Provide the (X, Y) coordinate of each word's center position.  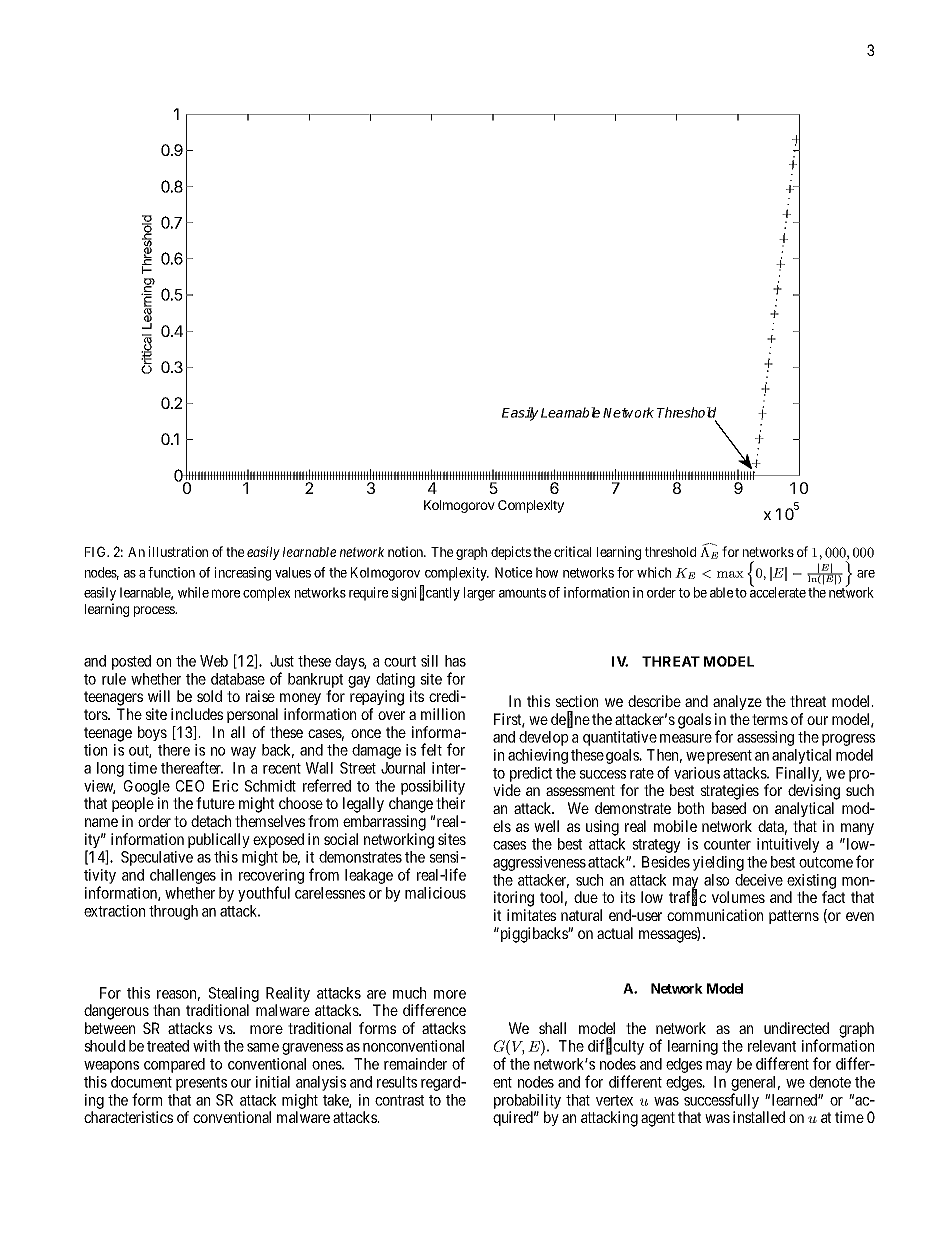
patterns (794, 917)
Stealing (234, 994)
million (443, 714)
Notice (513, 572)
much (409, 993)
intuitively (788, 845)
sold (209, 696)
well (546, 826)
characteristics (128, 1117)
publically (219, 840)
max (730, 574)
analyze (737, 702)
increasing (242, 574)
